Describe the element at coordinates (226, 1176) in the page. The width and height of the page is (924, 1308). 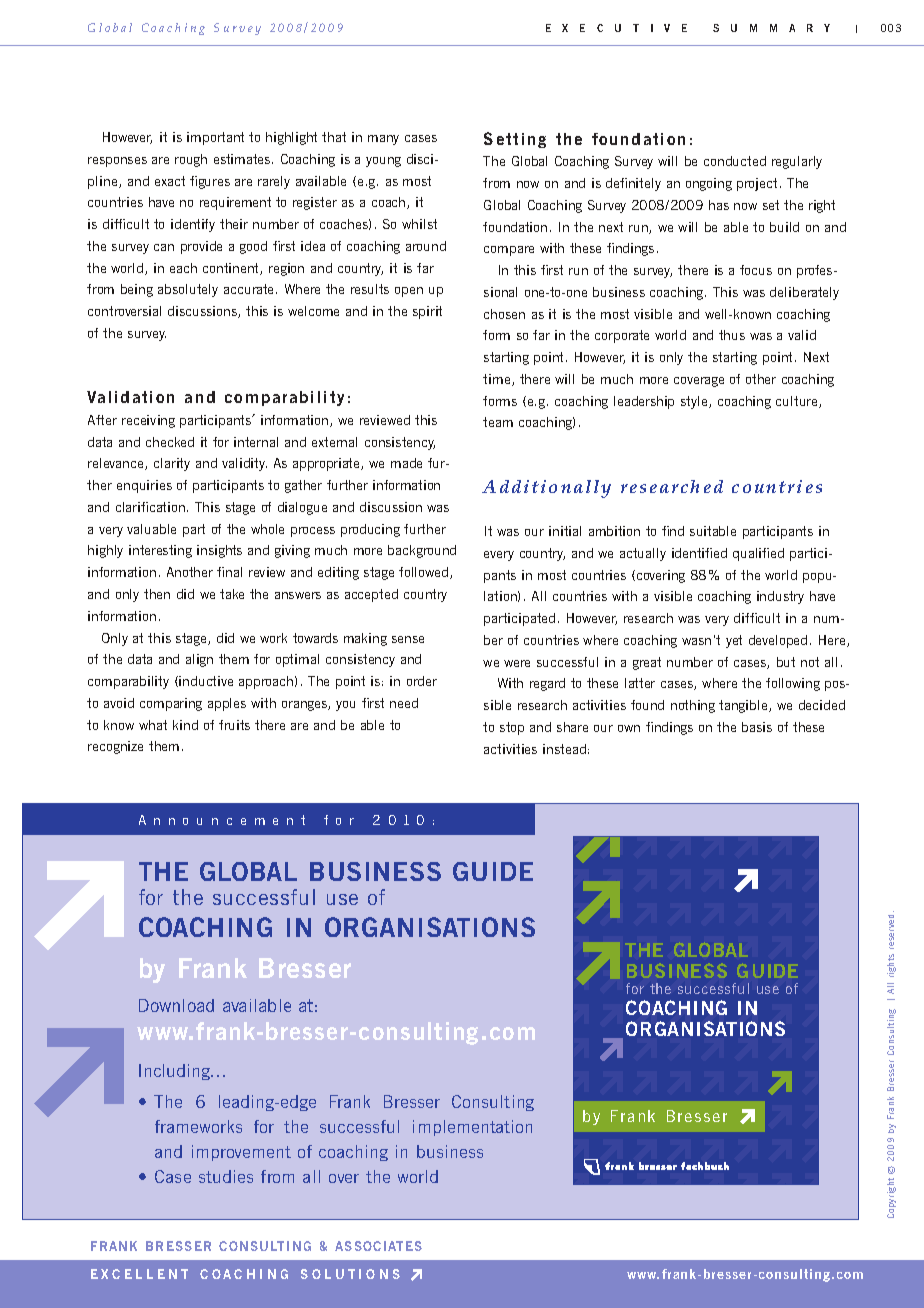
I see `studies` at that location.
